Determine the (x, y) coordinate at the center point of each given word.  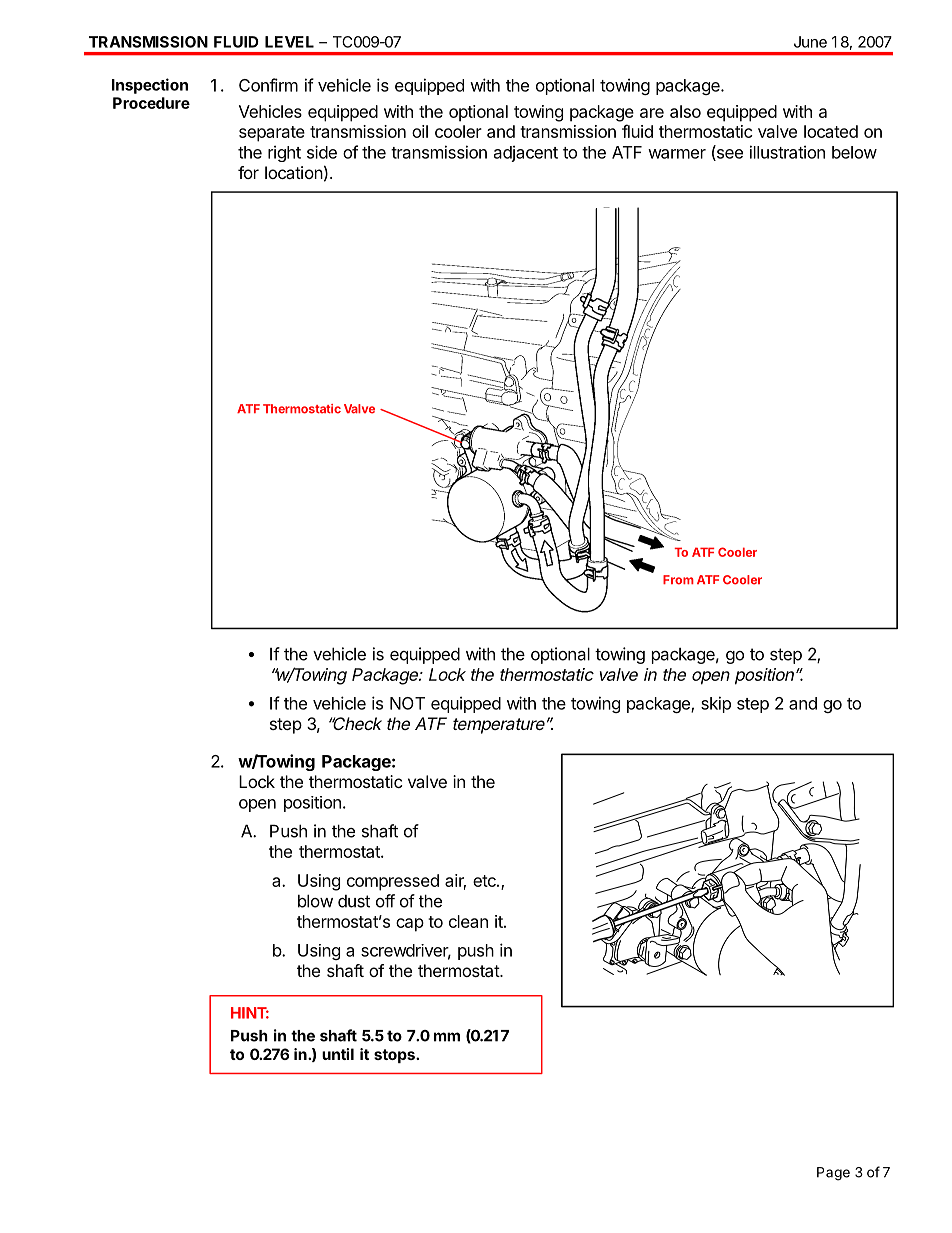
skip (716, 704)
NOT (407, 703)
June (810, 42)
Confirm (268, 85)
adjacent (526, 153)
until (338, 1054)
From (678, 580)
